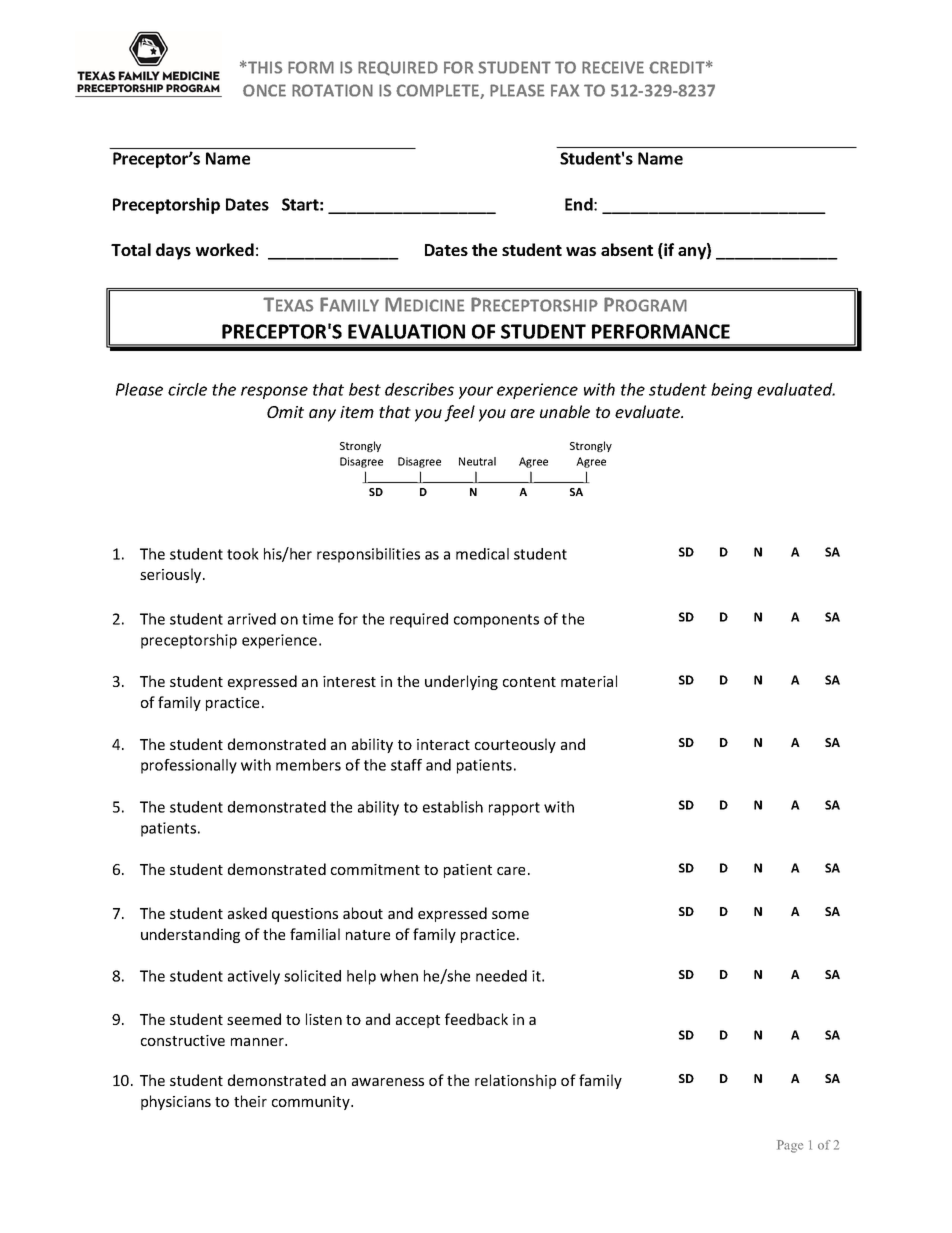  I want to click on feel, so click(459, 413).
